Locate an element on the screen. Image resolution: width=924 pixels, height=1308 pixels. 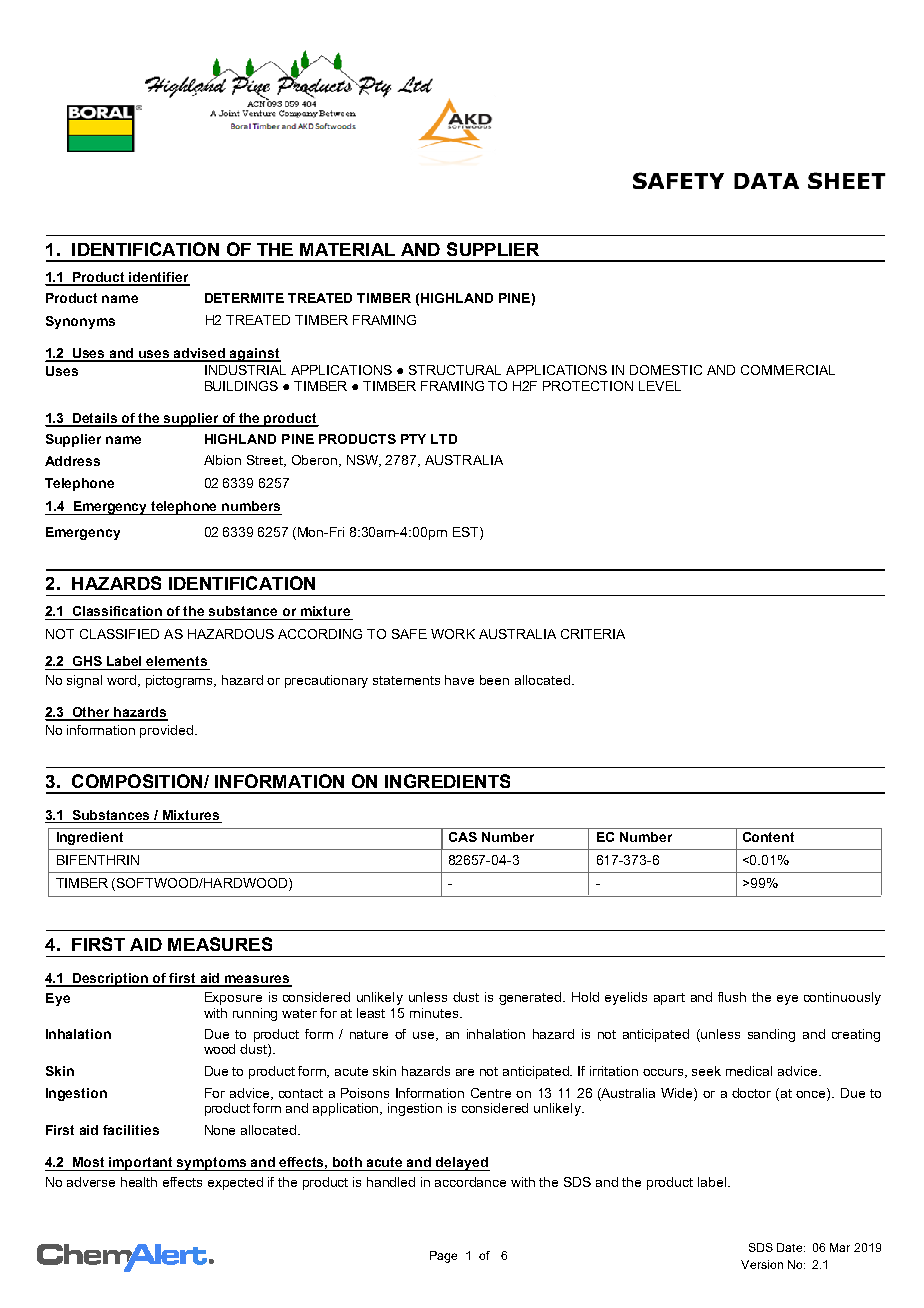
Date is located at coordinates (791, 1247).
